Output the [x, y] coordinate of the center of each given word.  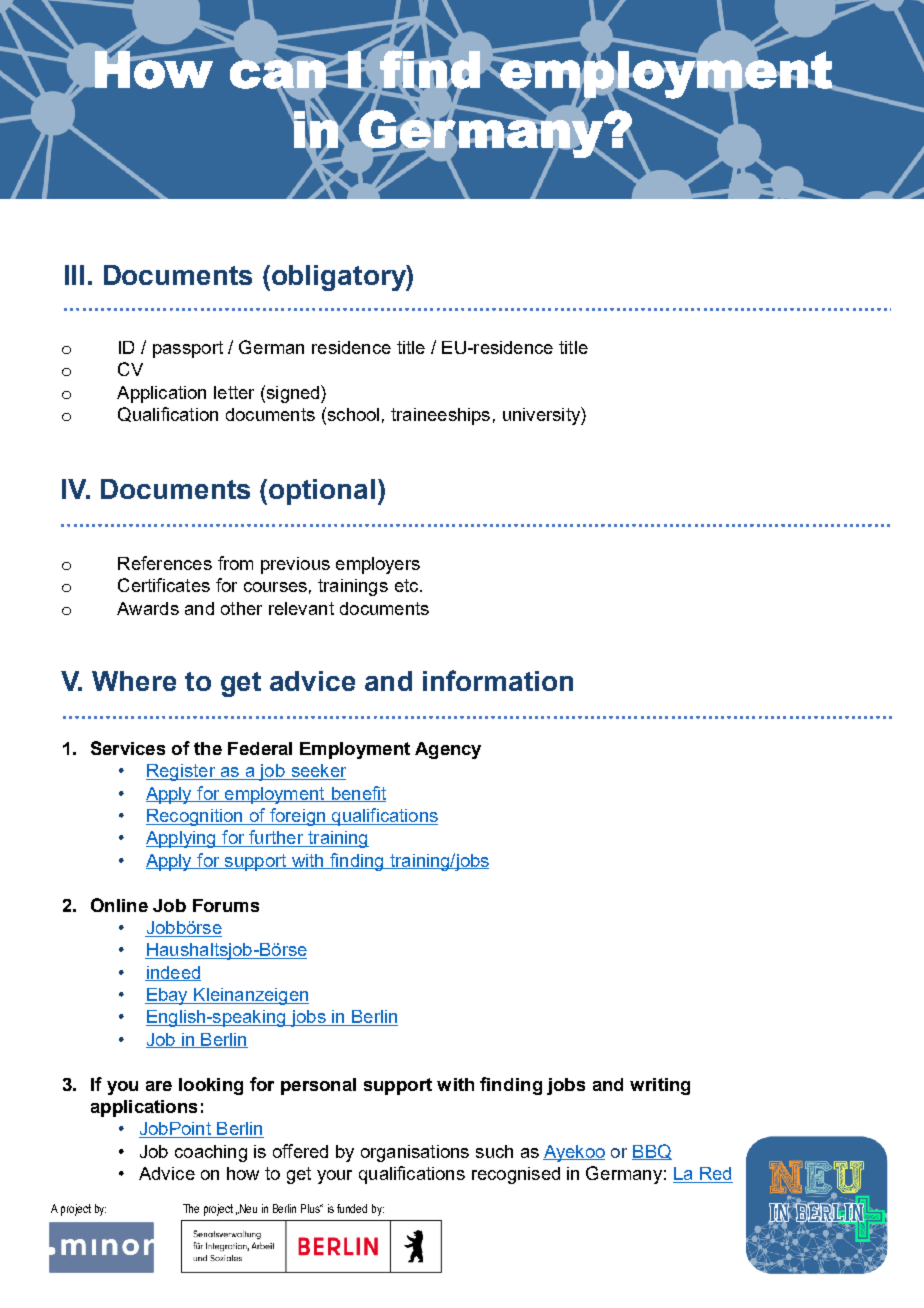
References [165, 563]
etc [408, 585]
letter [234, 392]
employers [378, 565]
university [542, 416]
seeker [317, 772]
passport [188, 349]
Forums [226, 905]
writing [660, 1086]
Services [128, 748]
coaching [211, 1153]
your [334, 1177]
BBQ [652, 1152]
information [498, 680]
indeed [173, 973]
